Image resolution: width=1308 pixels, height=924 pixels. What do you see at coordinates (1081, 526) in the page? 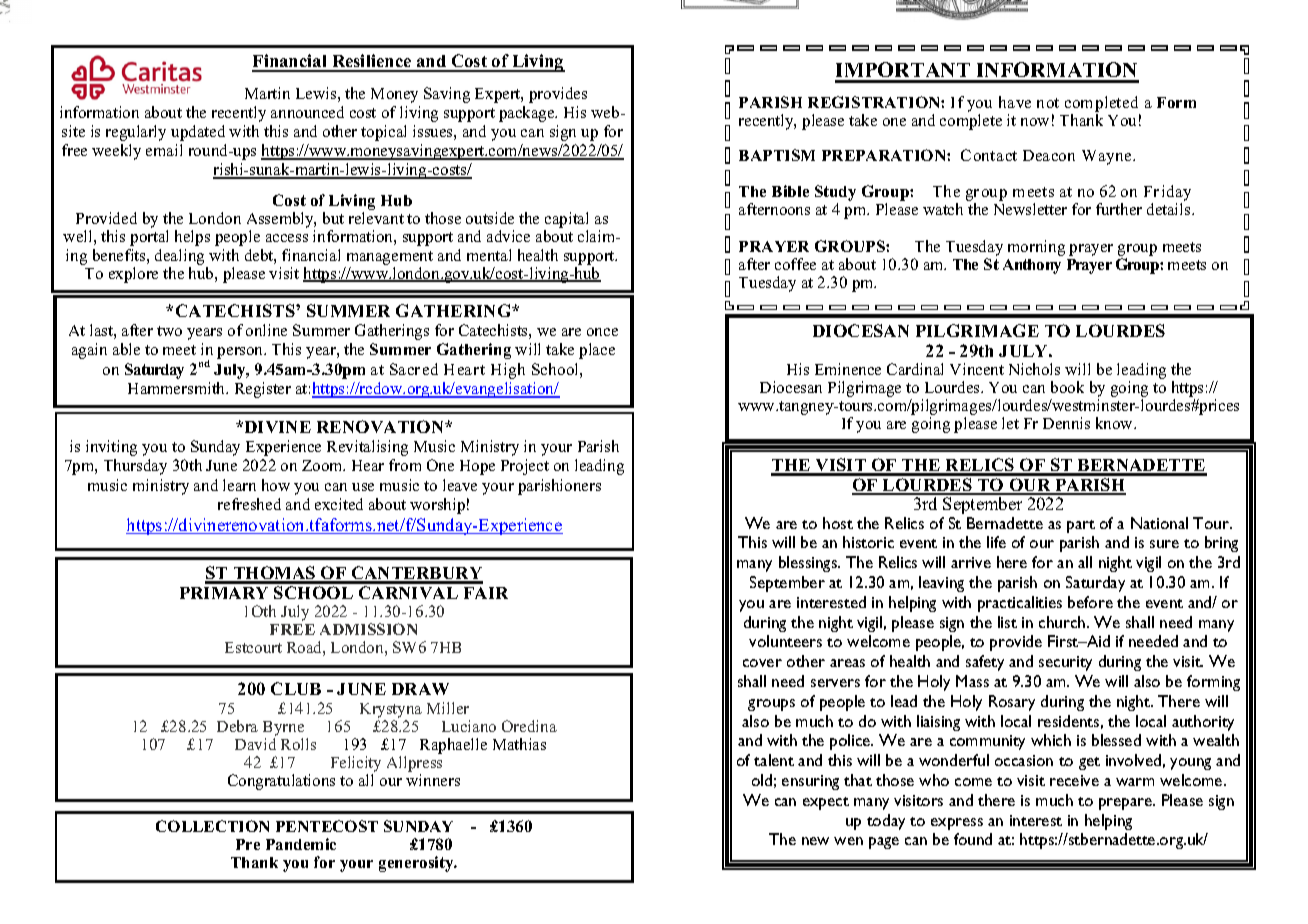
I see `part` at bounding box center [1081, 526].
